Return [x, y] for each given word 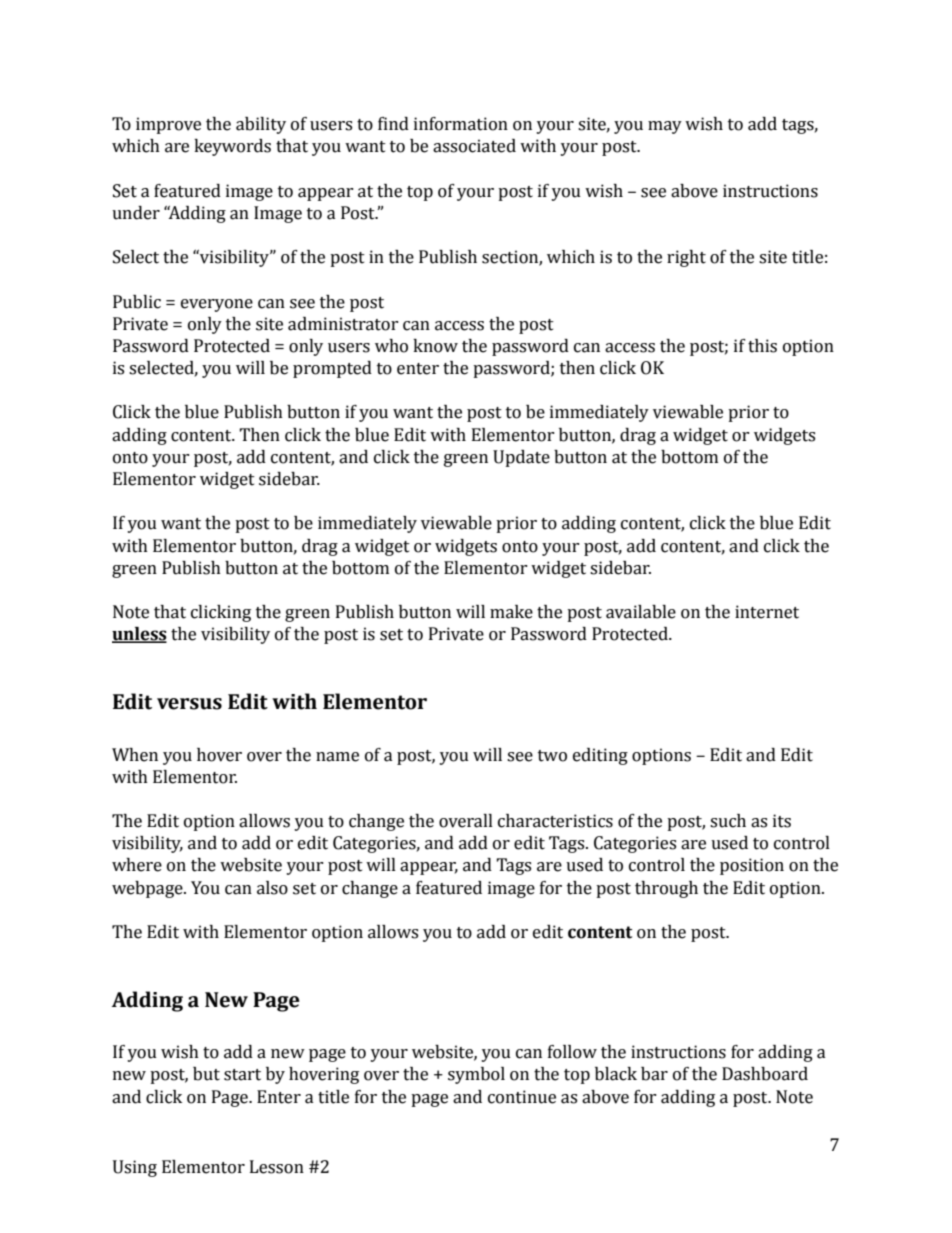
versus [189, 704]
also [272, 888]
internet [767, 612]
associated [474, 146]
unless [139, 635]
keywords [232, 147]
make [511, 612]
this [762, 346]
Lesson [277, 1167]
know [435, 346]
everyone [217, 305]
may [665, 127]
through [666, 889]
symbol [476, 1075]
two [552, 756]
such [728, 821]
